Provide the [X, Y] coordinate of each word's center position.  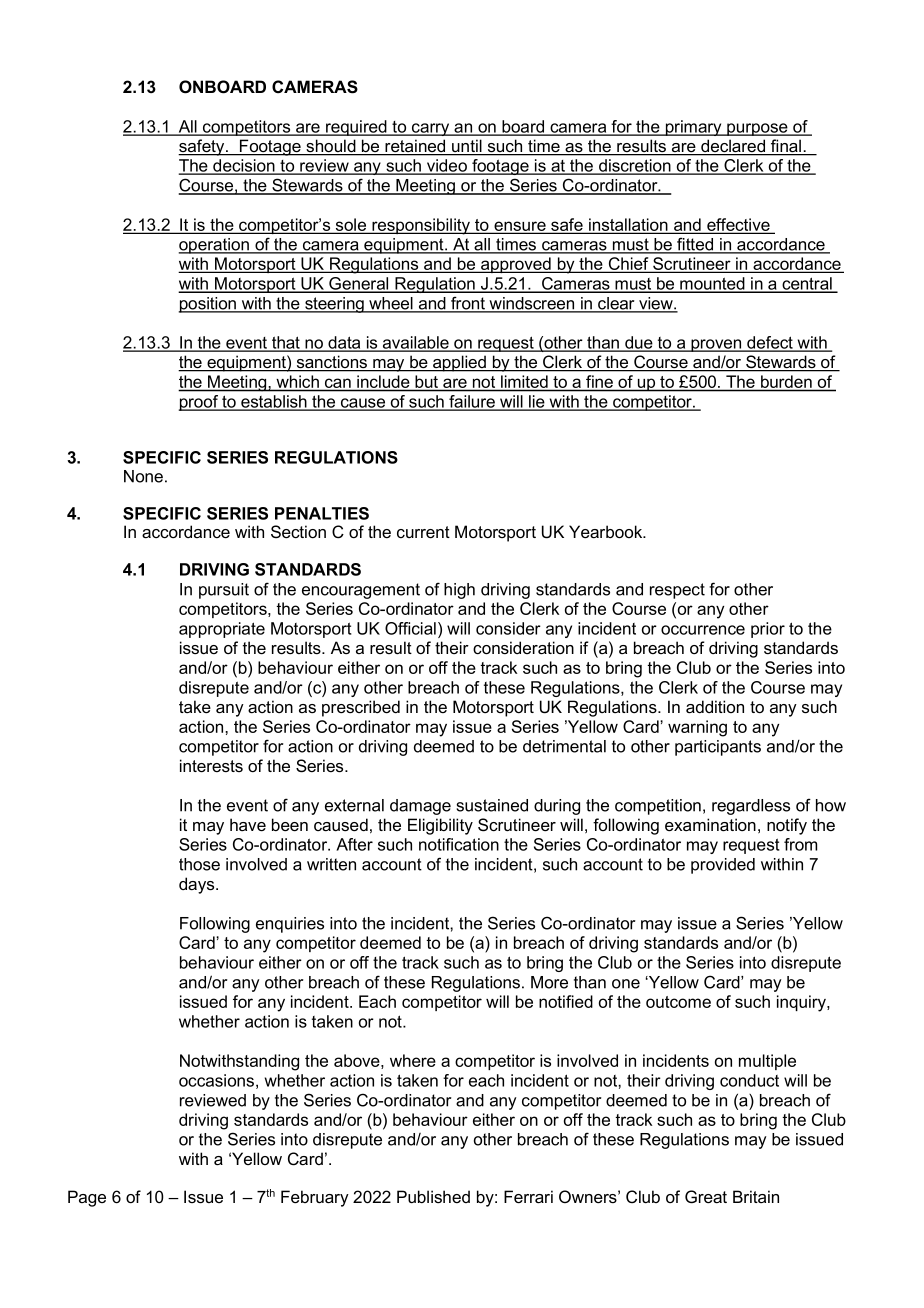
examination [710, 825]
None [143, 476]
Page [87, 1198]
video [447, 166]
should [331, 147]
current [423, 532]
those [199, 864]
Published [433, 1196]
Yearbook [607, 532]
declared [733, 147]
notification [459, 844]
